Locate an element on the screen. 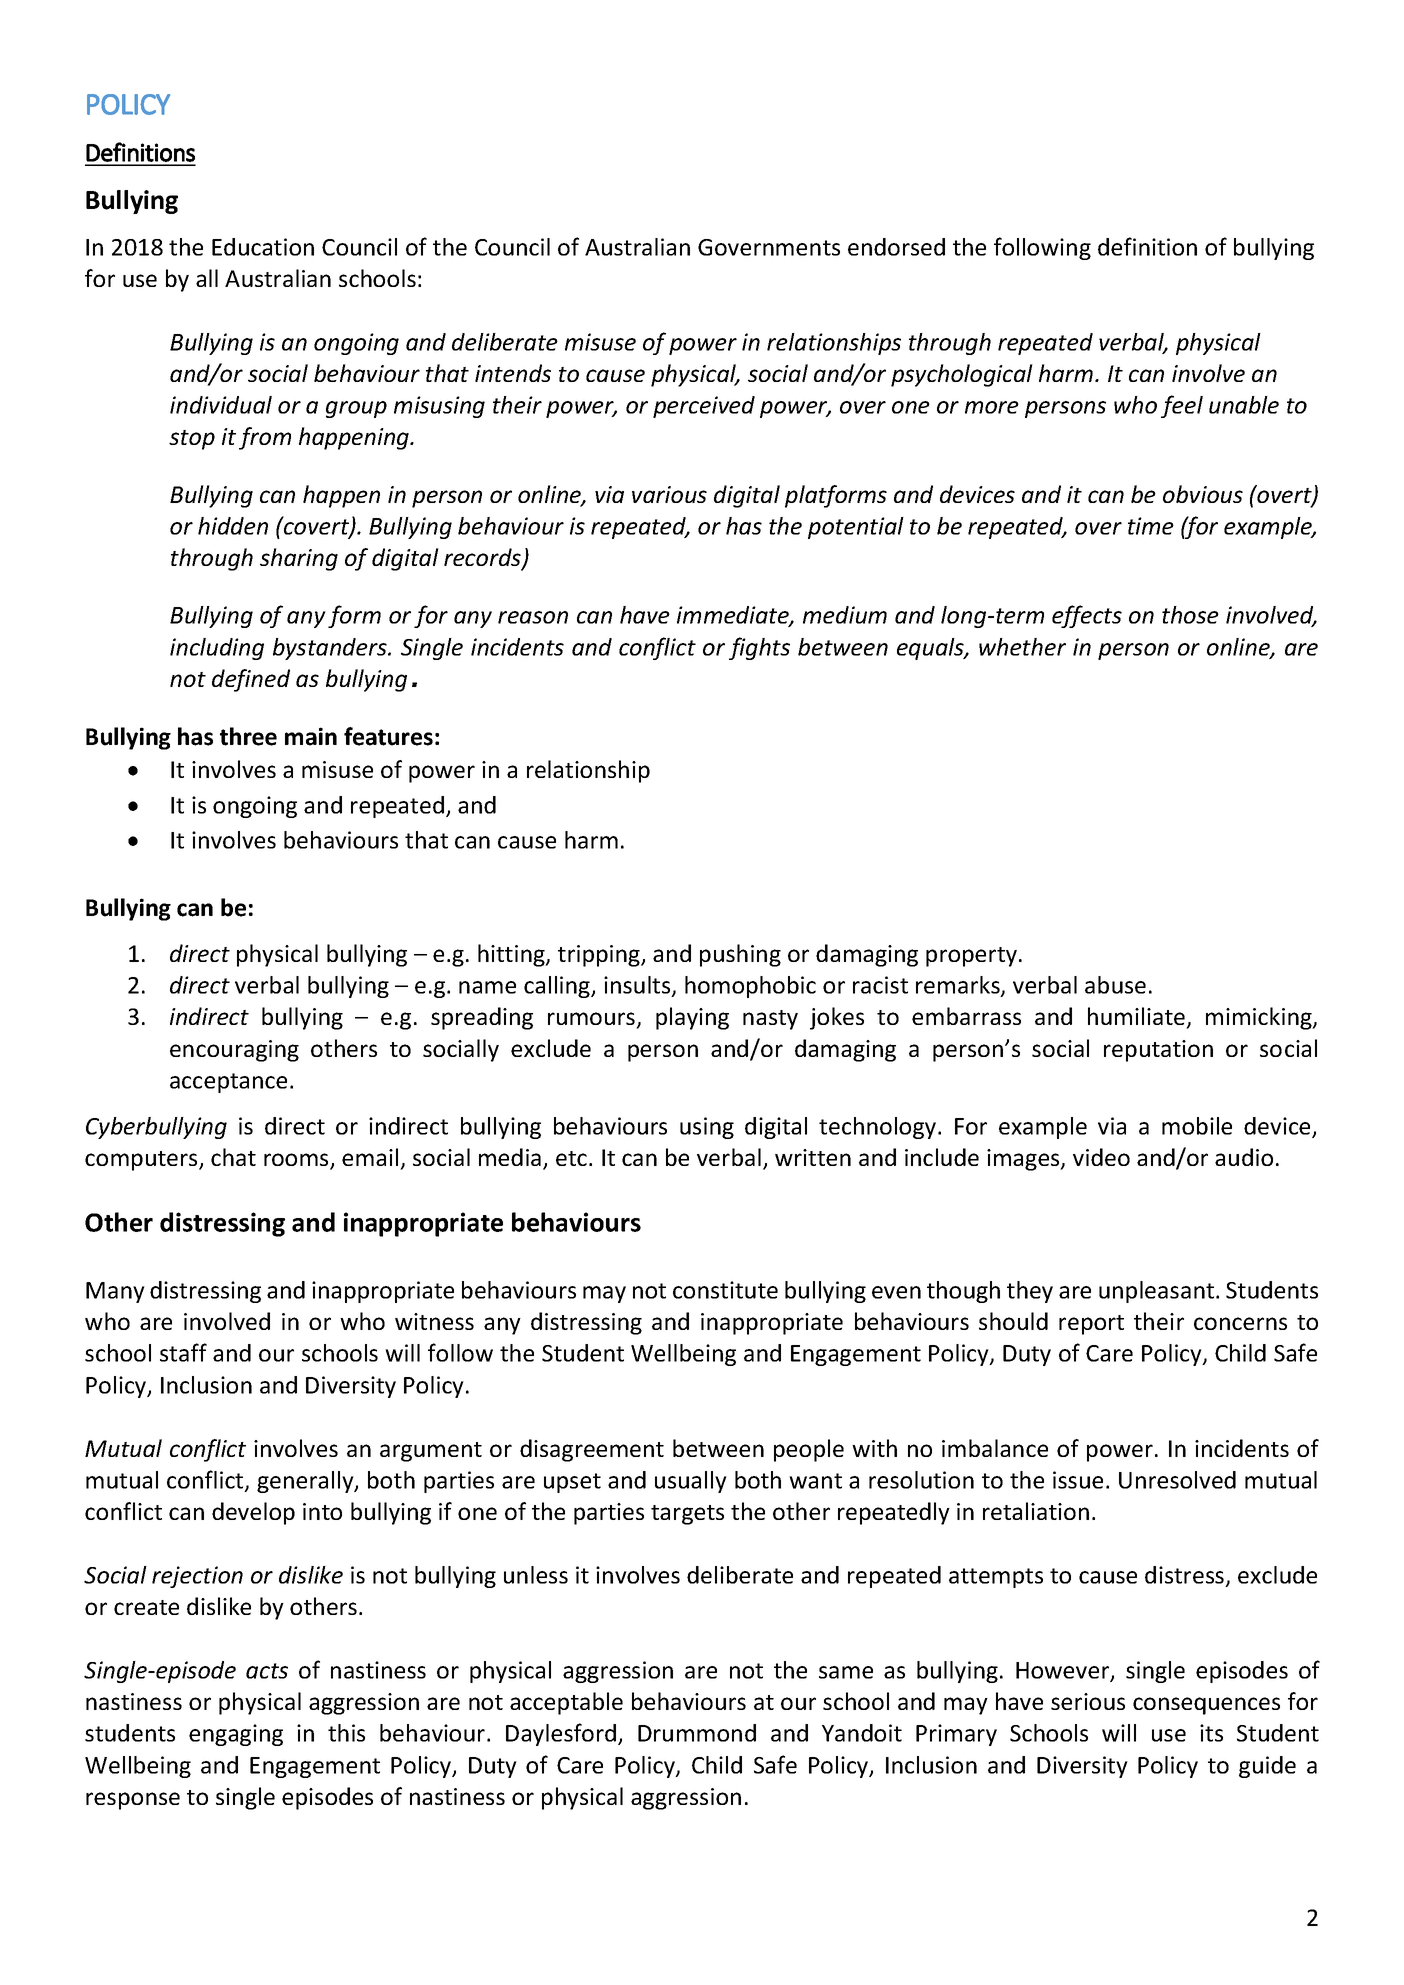  Drummond is located at coordinates (697, 1733).
